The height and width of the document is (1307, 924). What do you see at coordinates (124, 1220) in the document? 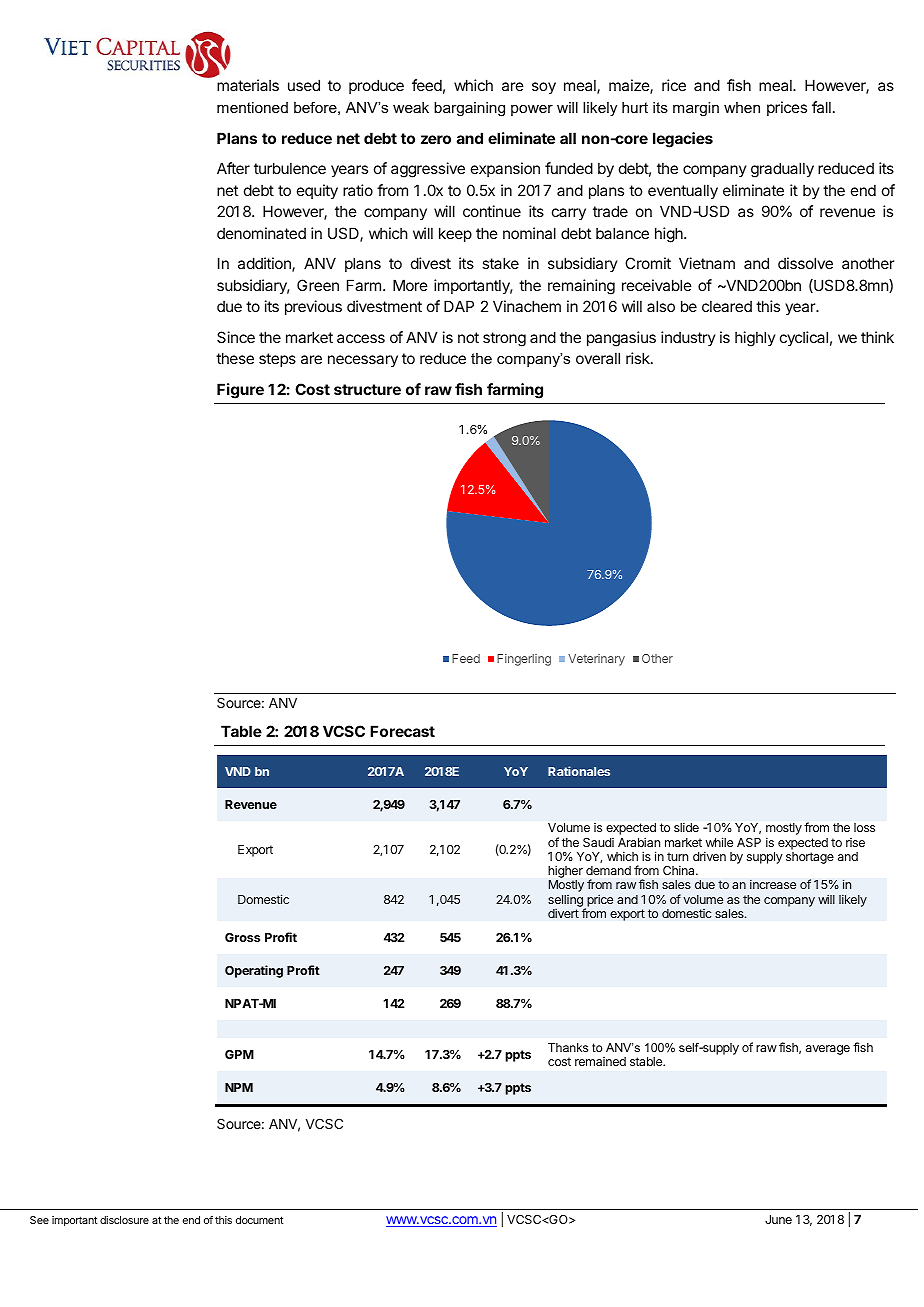
I see `disclosure` at bounding box center [124, 1220].
